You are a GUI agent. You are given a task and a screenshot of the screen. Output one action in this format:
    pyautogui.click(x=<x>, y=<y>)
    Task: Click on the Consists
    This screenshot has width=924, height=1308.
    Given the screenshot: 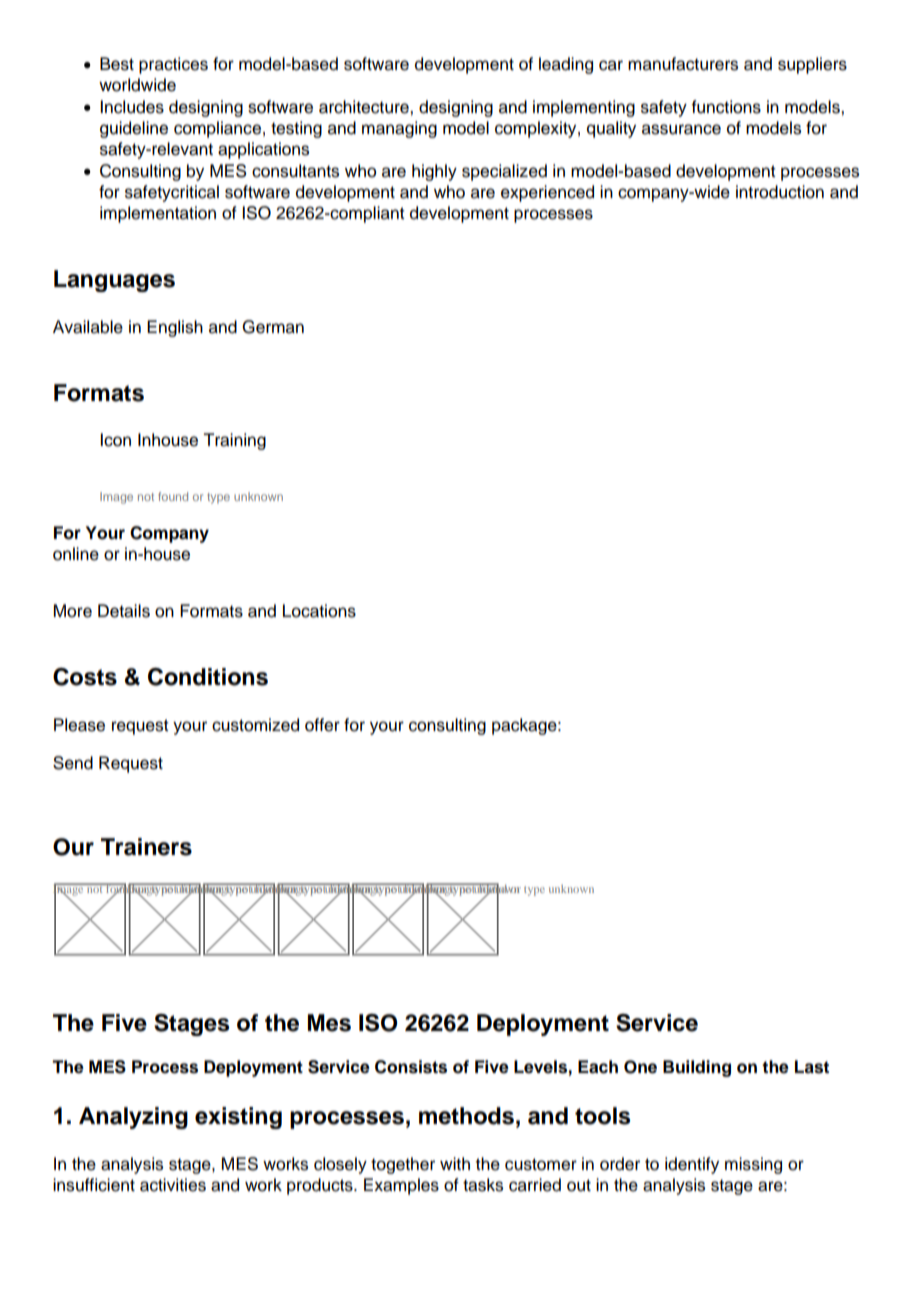 What is the action you would take?
    pyautogui.click(x=411, y=1067)
